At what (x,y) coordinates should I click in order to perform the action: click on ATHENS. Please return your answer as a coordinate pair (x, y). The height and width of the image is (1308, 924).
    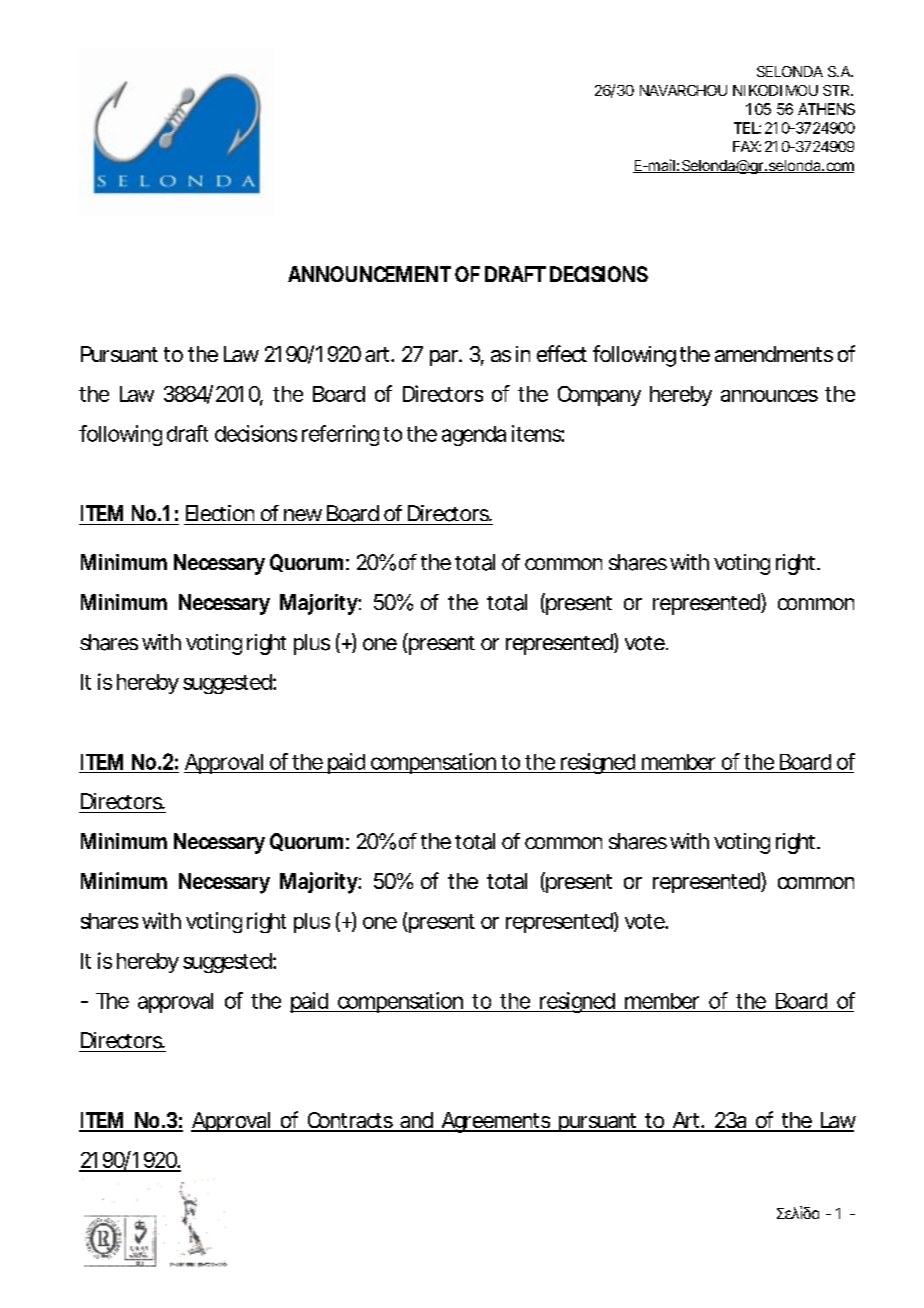
    Looking at the image, I should click on (826, 109).
